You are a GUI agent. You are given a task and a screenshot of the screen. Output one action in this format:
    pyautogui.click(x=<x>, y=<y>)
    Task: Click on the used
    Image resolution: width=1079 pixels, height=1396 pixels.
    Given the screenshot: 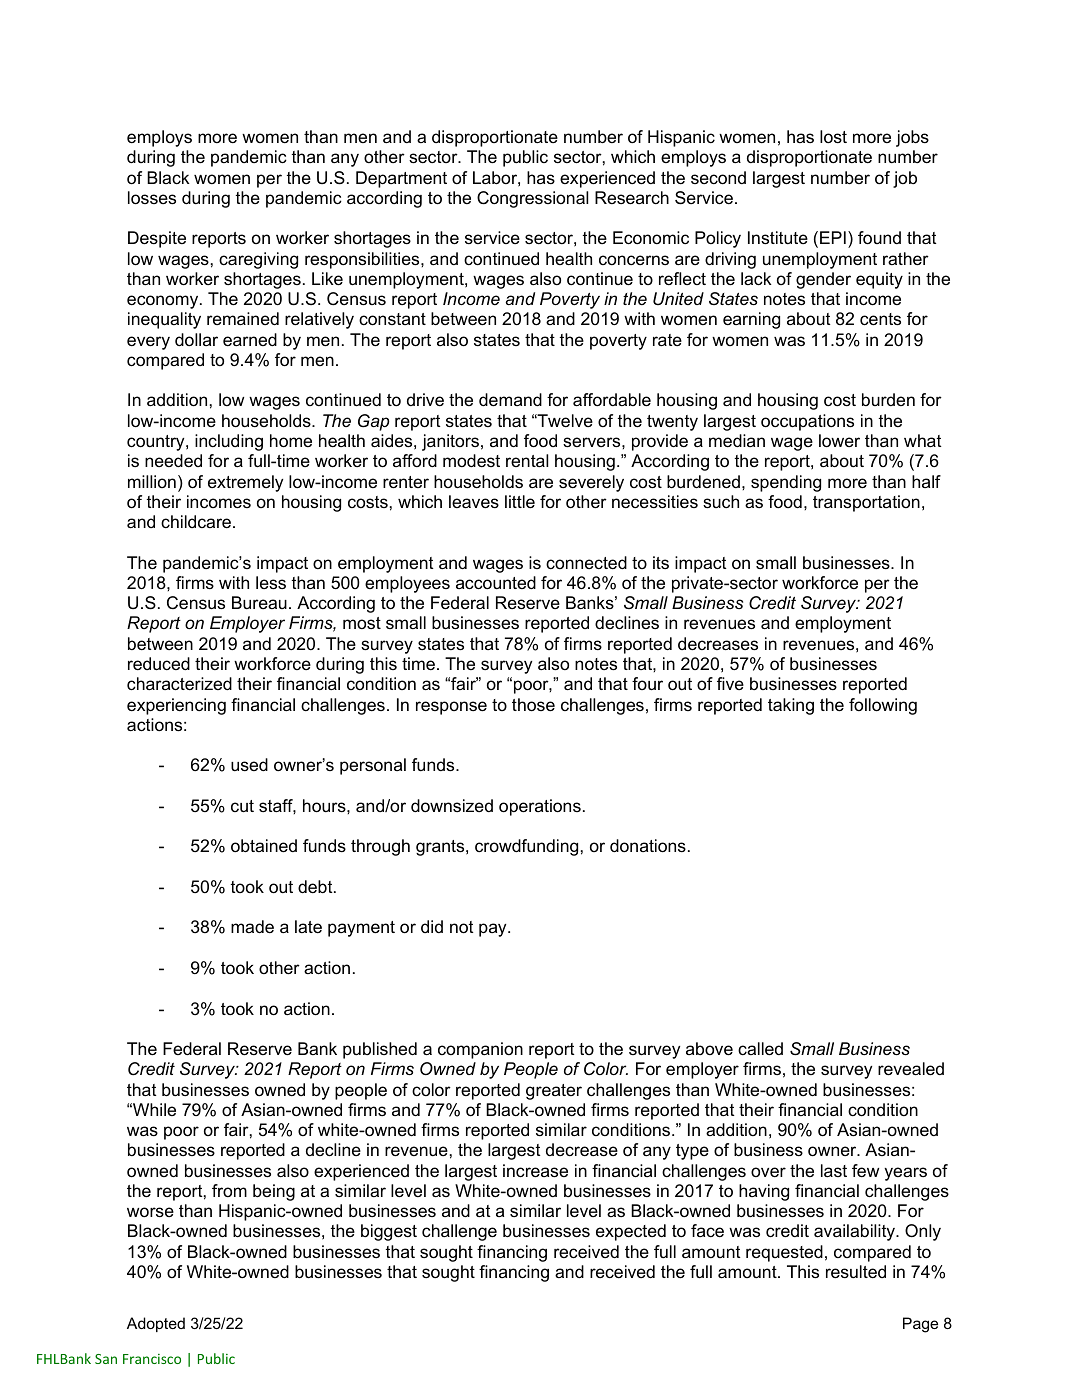 What is the action you would take?
    pyautogui.click(x=249, y=764)
